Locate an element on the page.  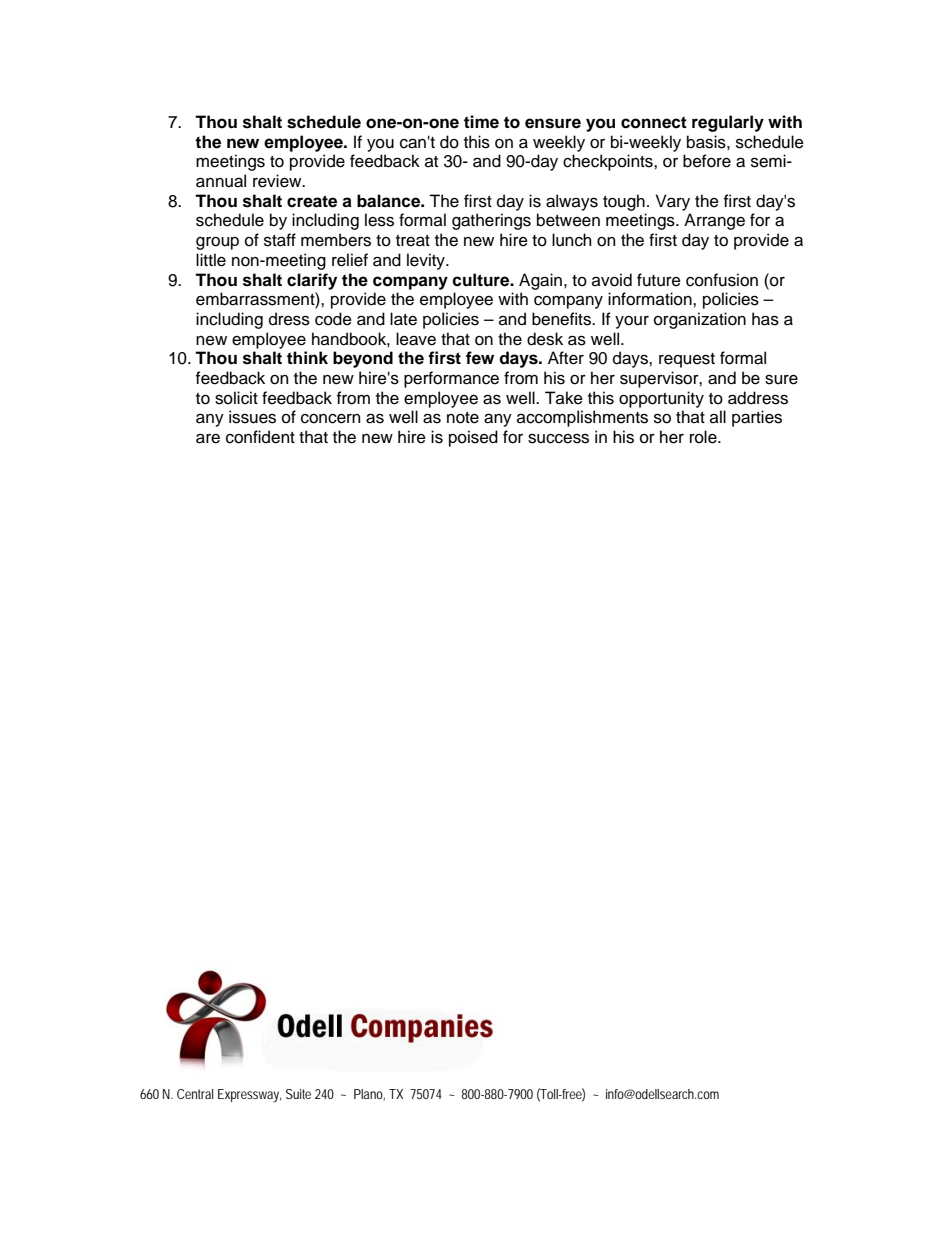
before is located at coordinates (707, 161).
